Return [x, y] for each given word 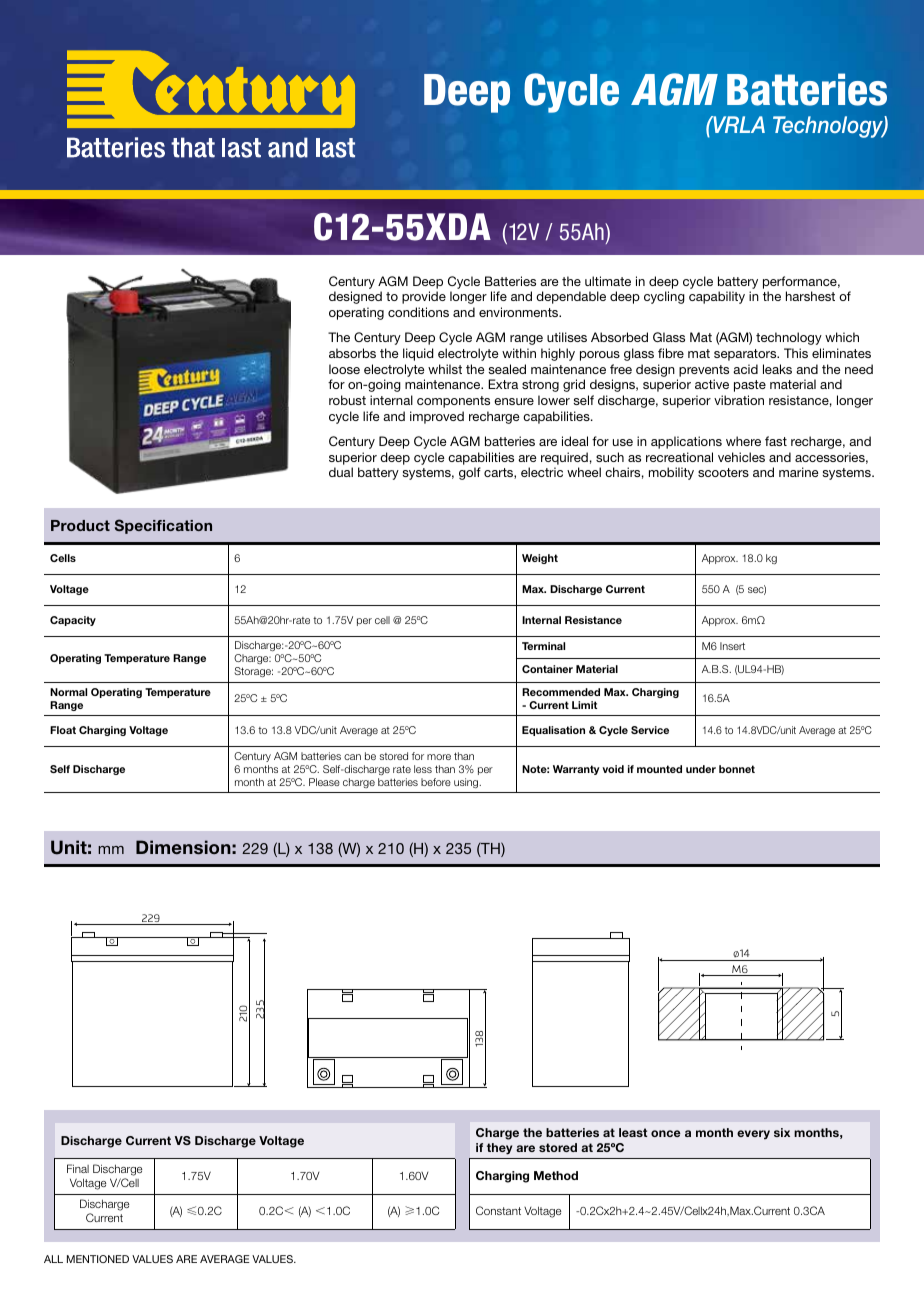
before [436, 782]
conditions [418, 312]
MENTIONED [98, 1259]
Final [78, 1168]
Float [63, 730]
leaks [777, 369]
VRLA [738, 124]
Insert [732, 646]
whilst [445, 369]
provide [424, 297]
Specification [163, 526]
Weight [540, 559]
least [633, 1132]
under [701, 769]
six [782, 1132]
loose [344, 369]
